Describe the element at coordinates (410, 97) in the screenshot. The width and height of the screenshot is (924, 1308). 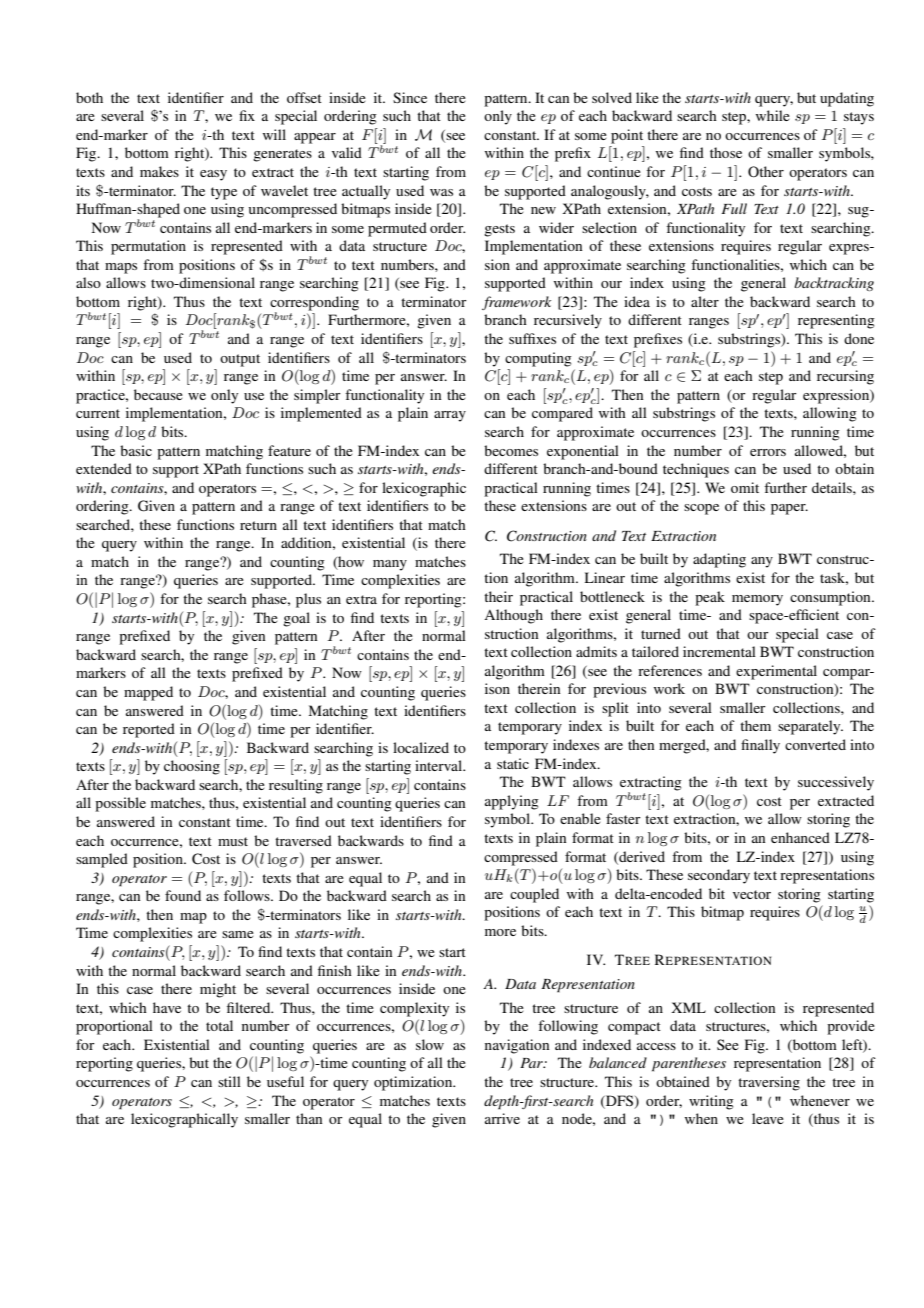
I see `Since` at that location.
